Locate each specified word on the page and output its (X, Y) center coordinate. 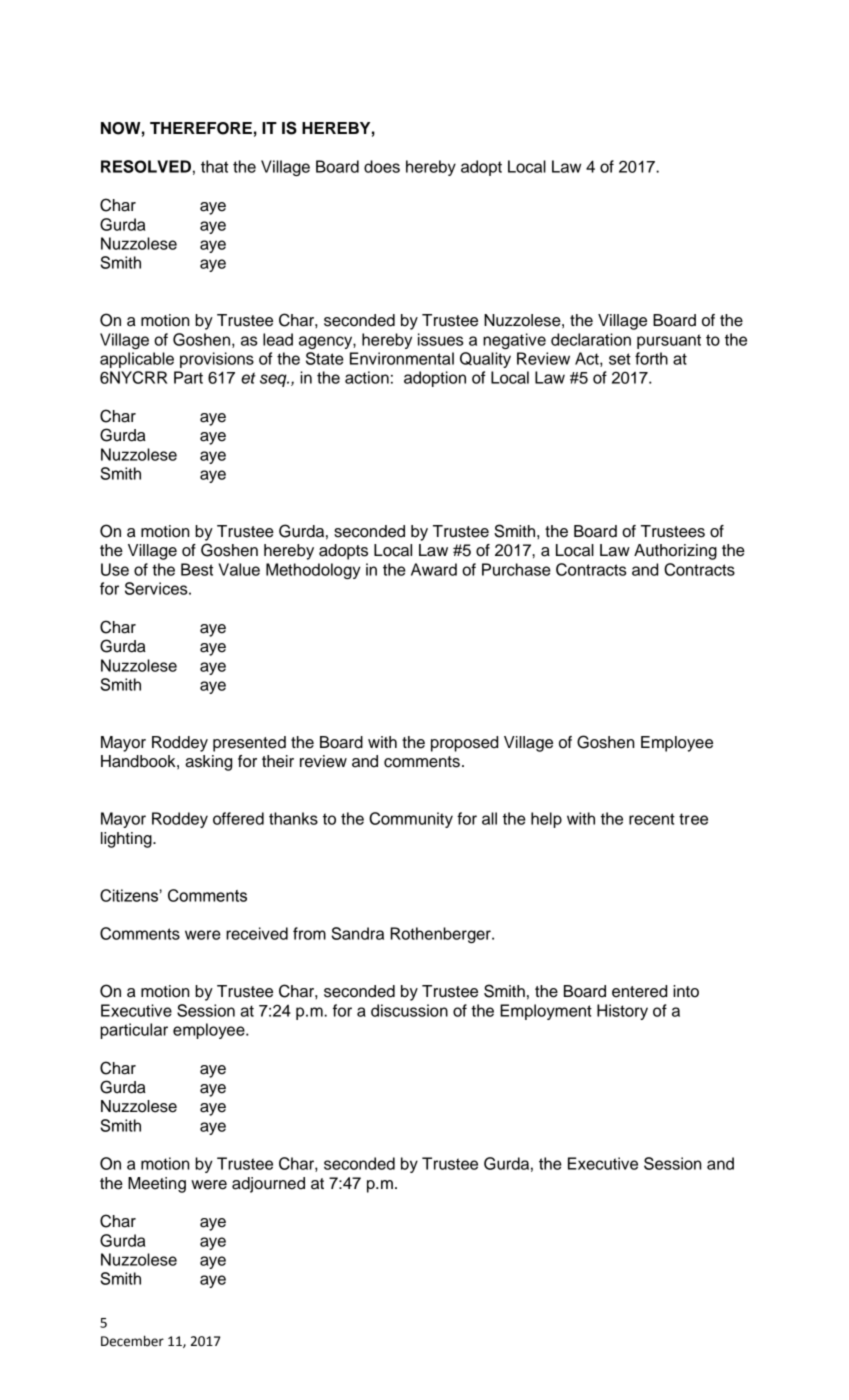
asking (208, 763)
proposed (464, 744)
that (214, 166)
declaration (591, 339)
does (382, 166)
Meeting (157, 1185)
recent (652, 819)
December (132, 1341)
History (622, 1012)
